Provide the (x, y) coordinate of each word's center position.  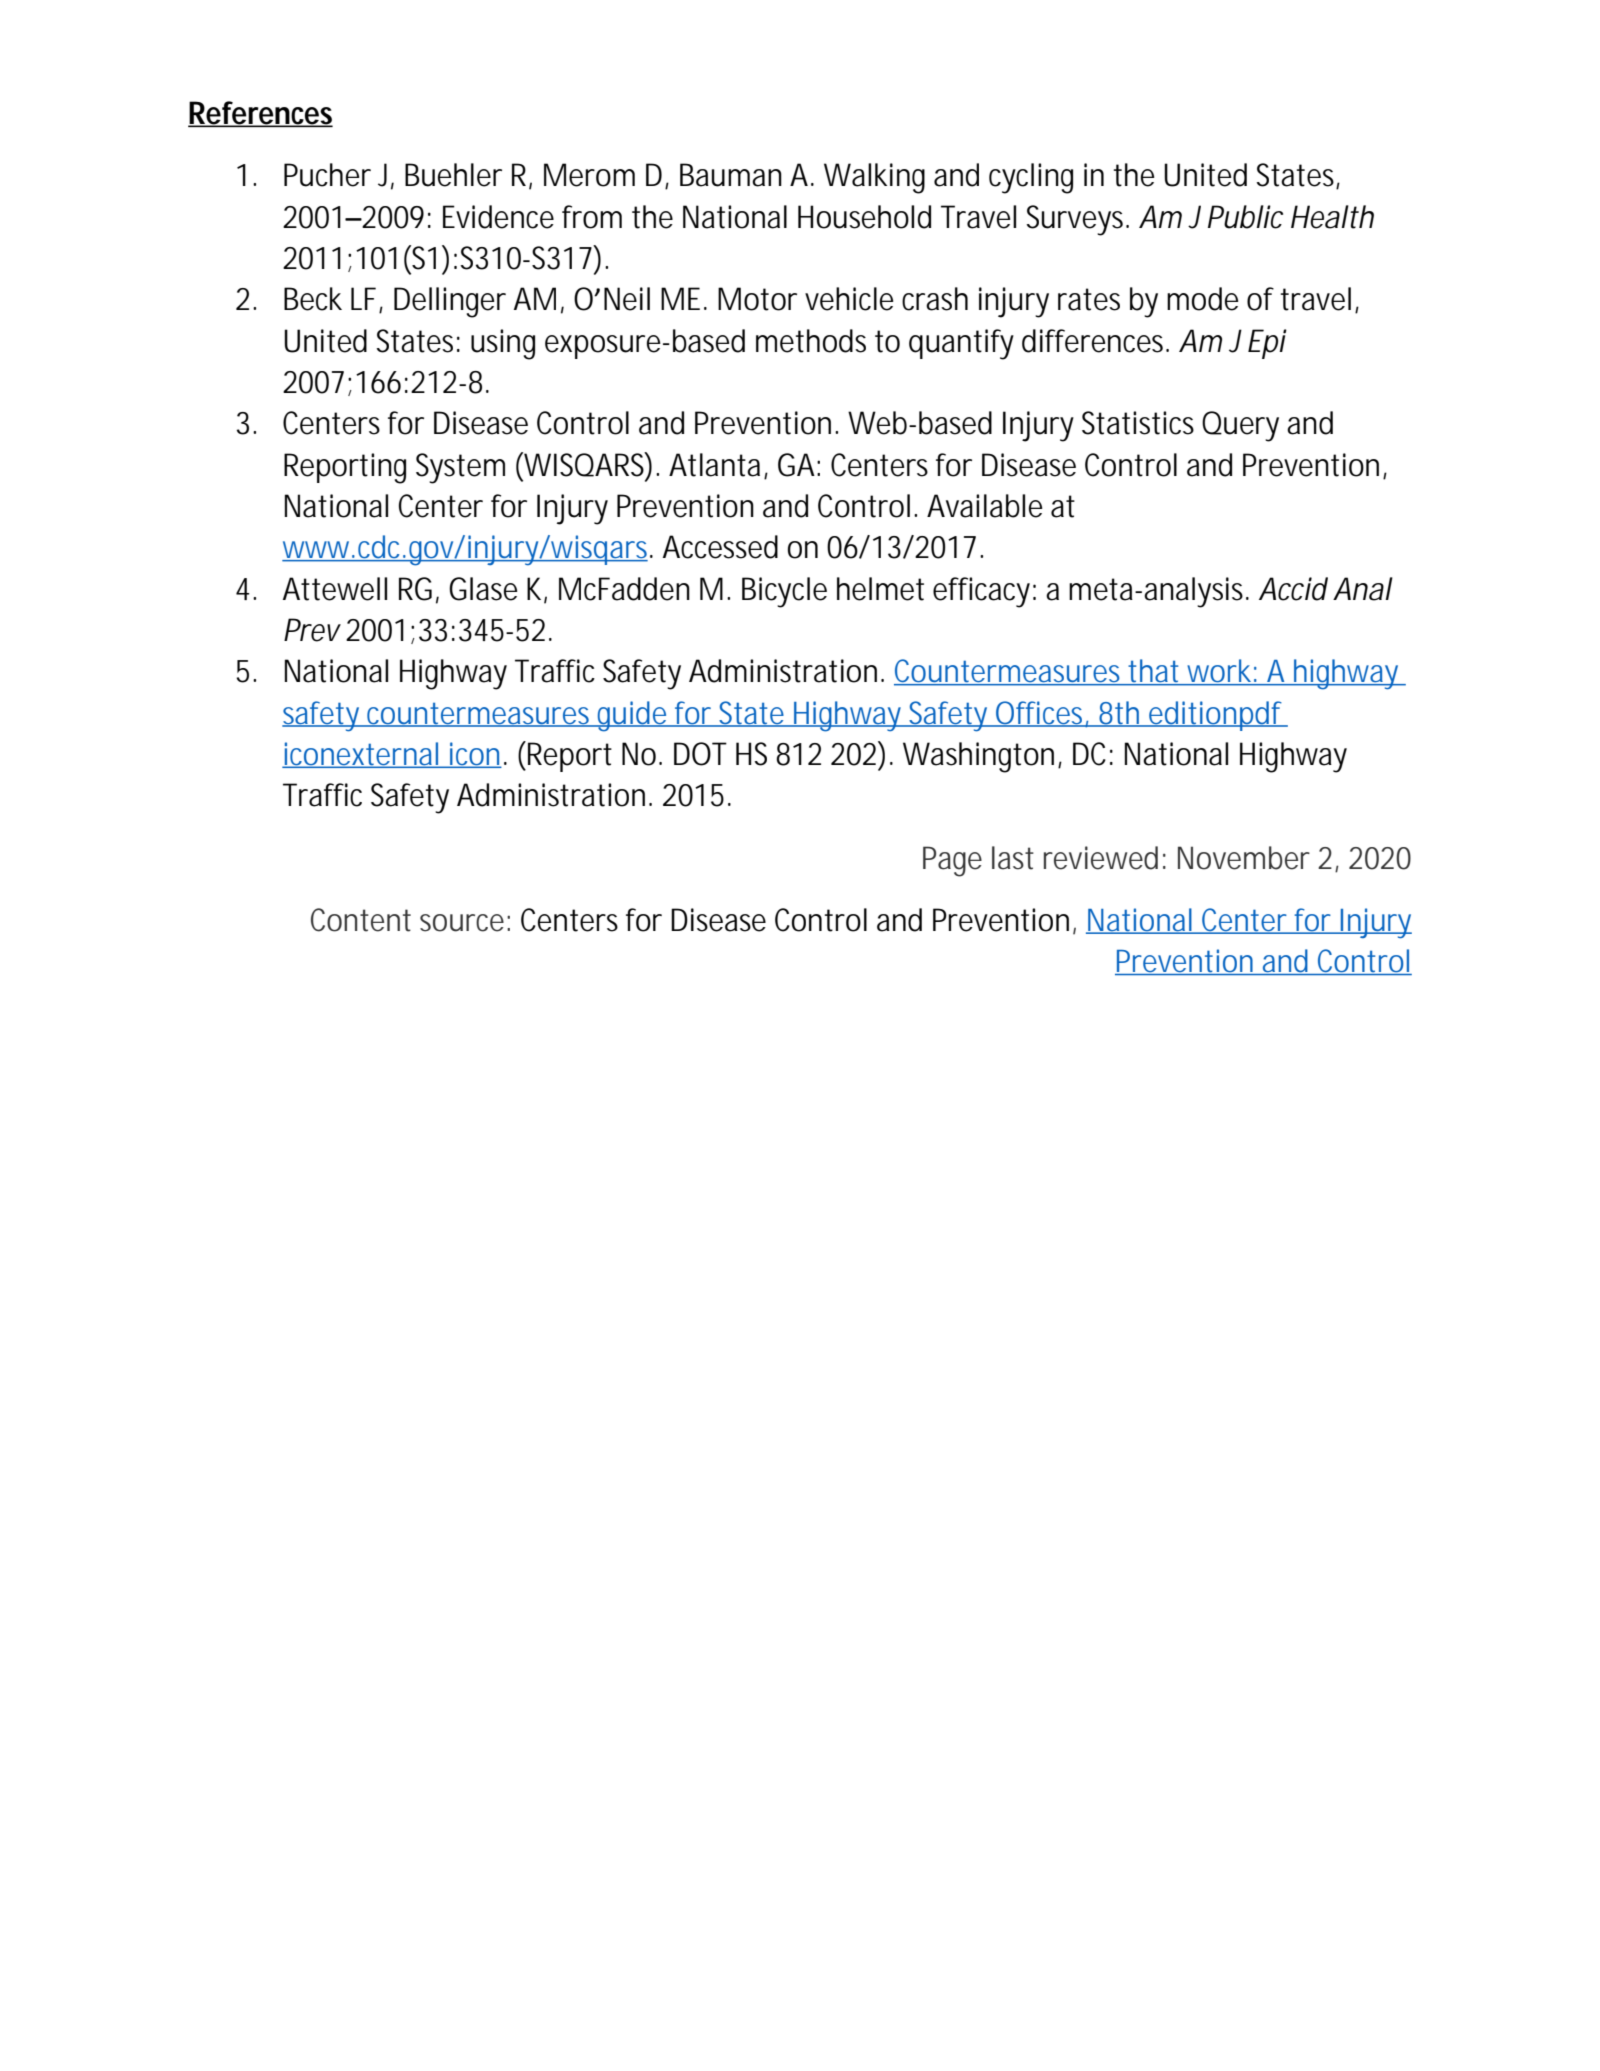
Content (361, 920)
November (1244, 858)
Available (985, 506)
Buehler (453, 175)
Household (864, 217)
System (460, 468)
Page (952, 861)
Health (1332, 217)
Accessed (720, 547)
